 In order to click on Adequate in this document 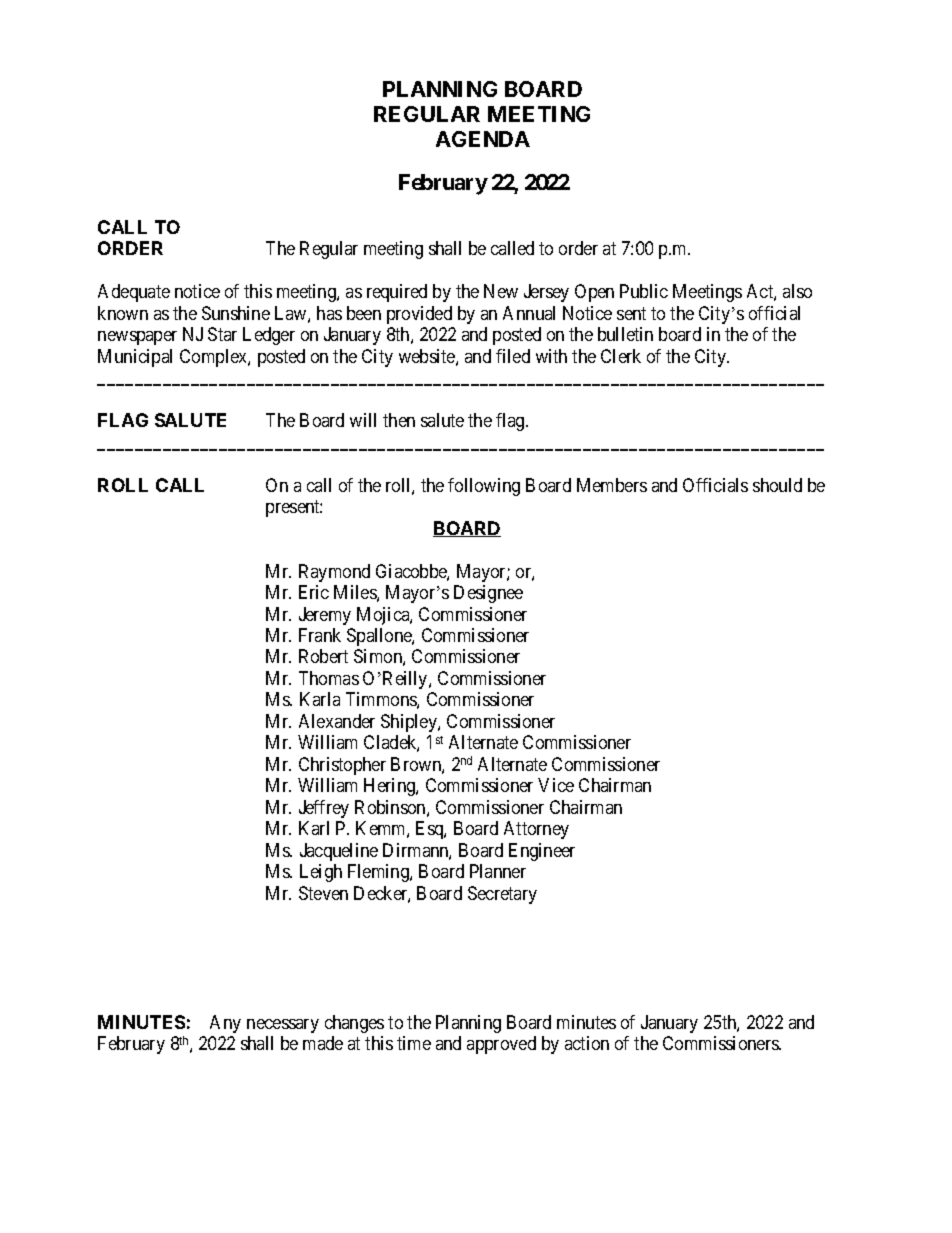, I will do `click(134, 293)`.
